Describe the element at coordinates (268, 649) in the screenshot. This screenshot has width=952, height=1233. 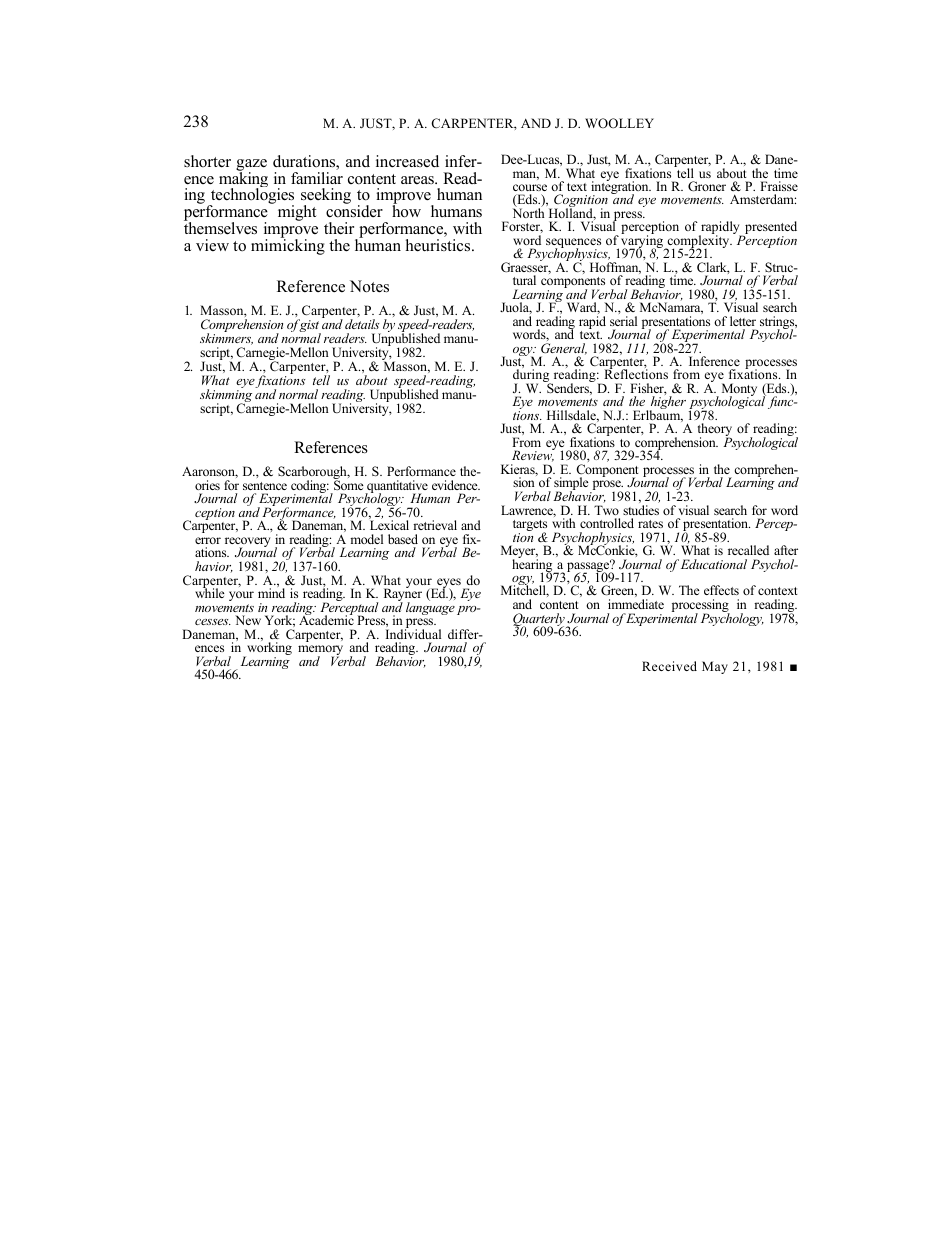
I see `working` at that location.
